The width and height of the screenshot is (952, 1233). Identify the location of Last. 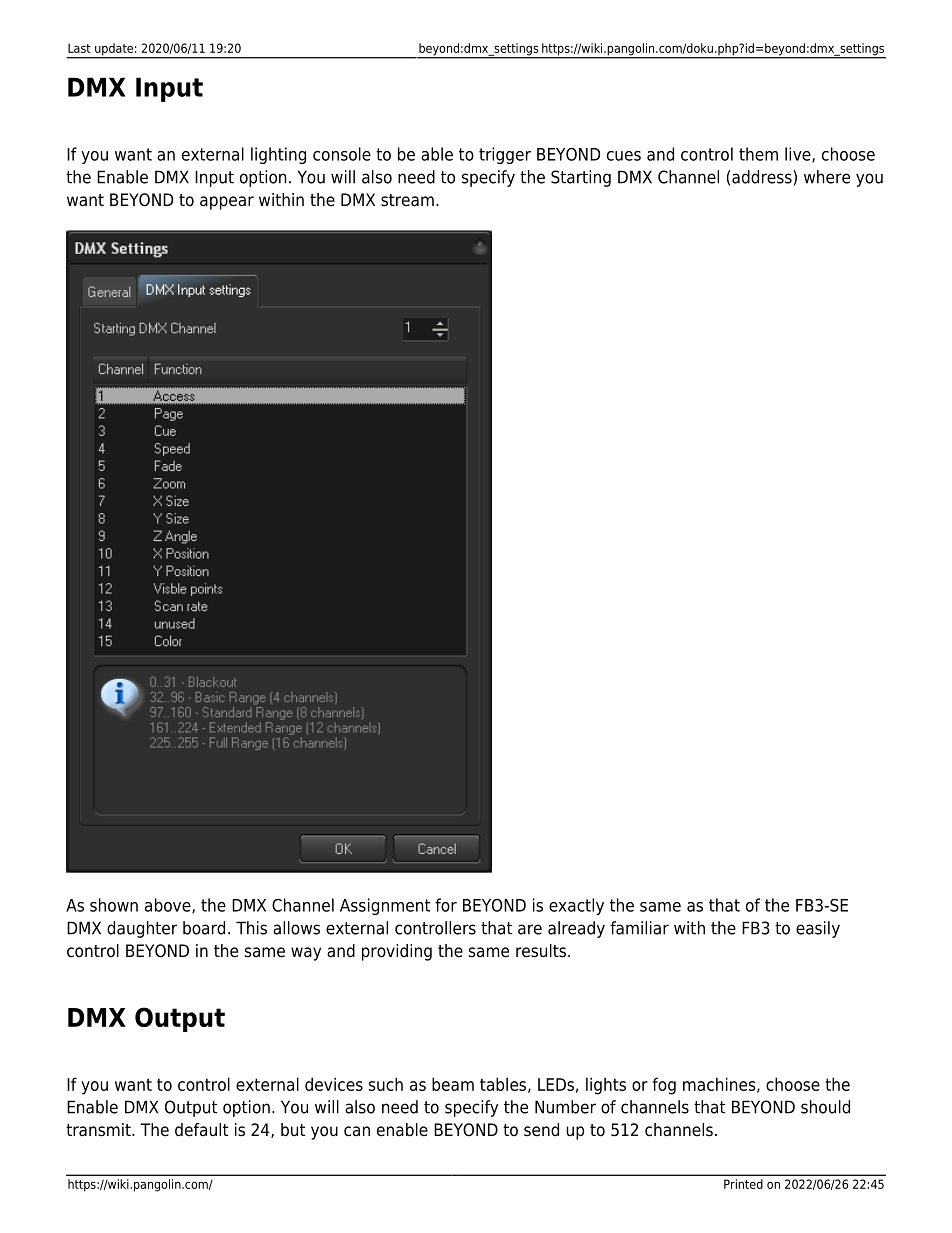
(79, 48).
